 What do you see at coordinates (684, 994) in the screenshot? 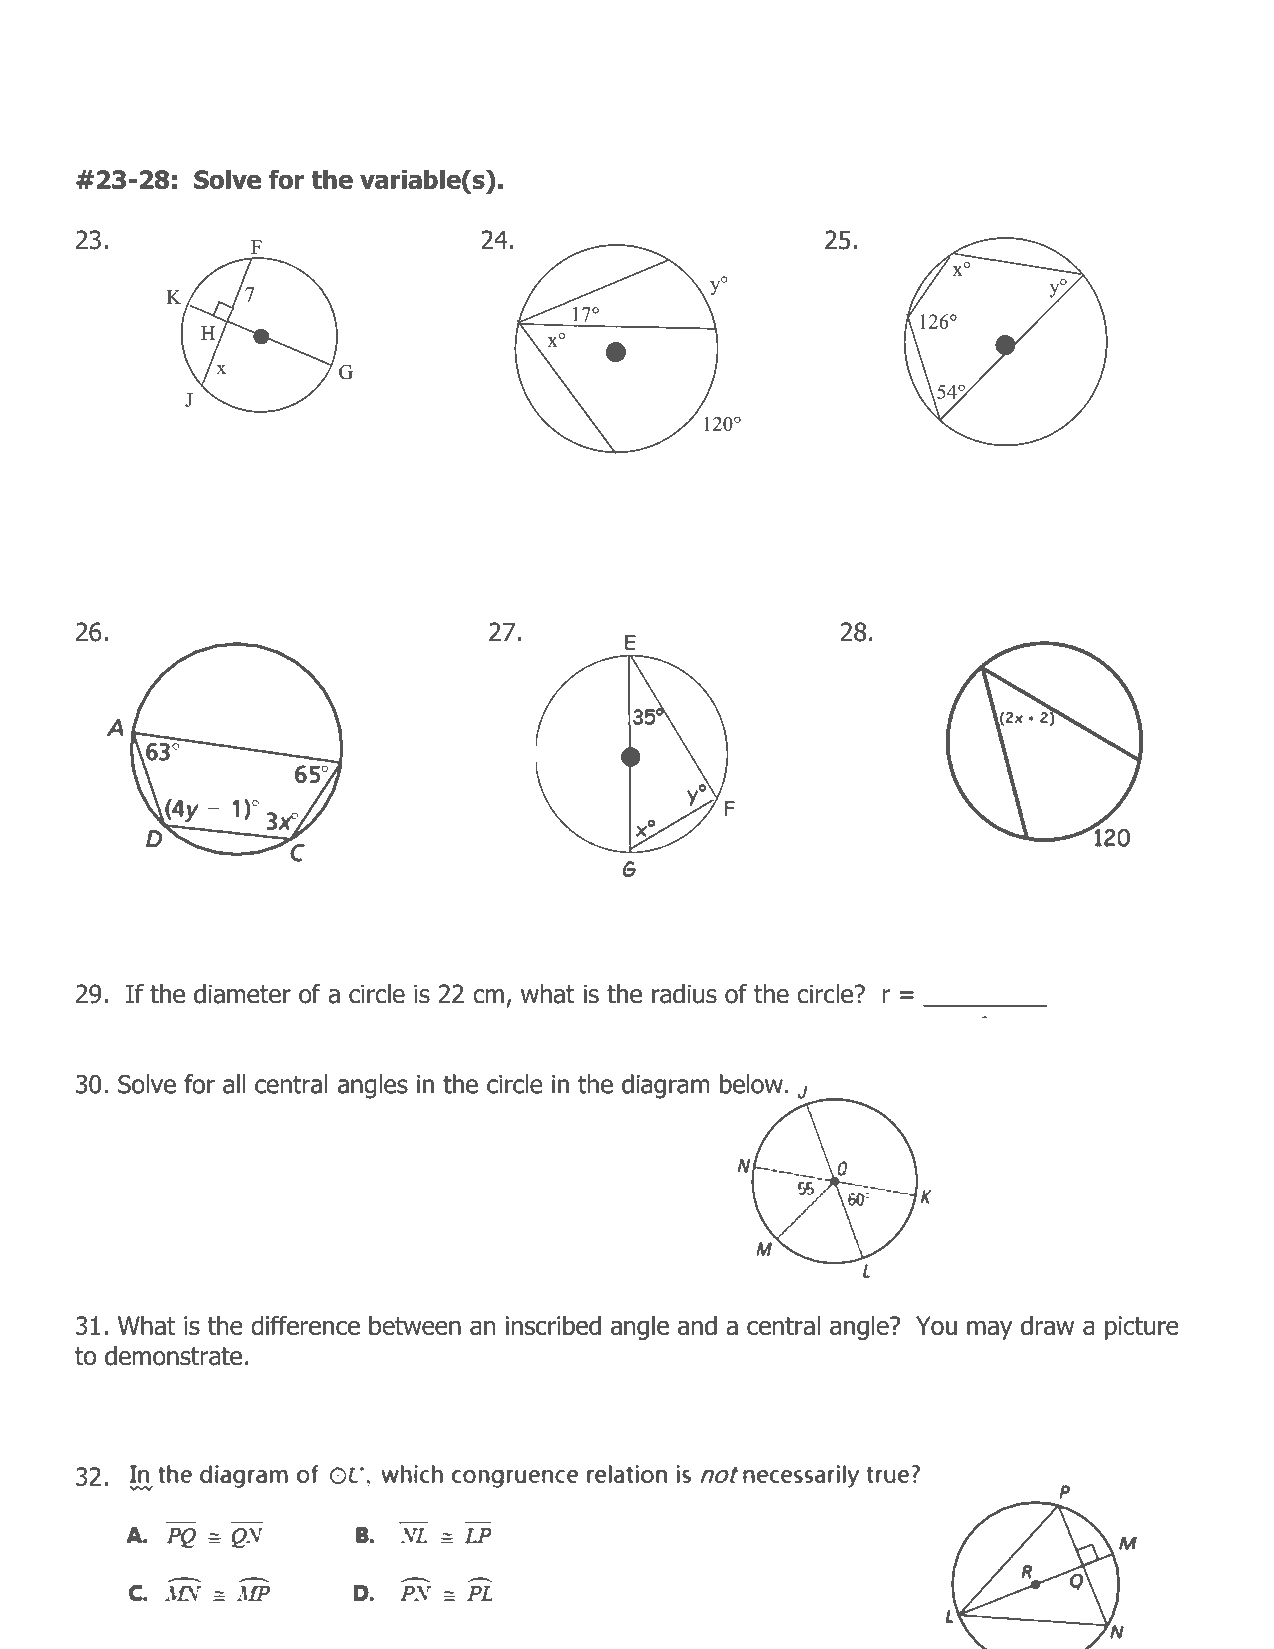
I see `radius` at bounding box center [684, 994].
